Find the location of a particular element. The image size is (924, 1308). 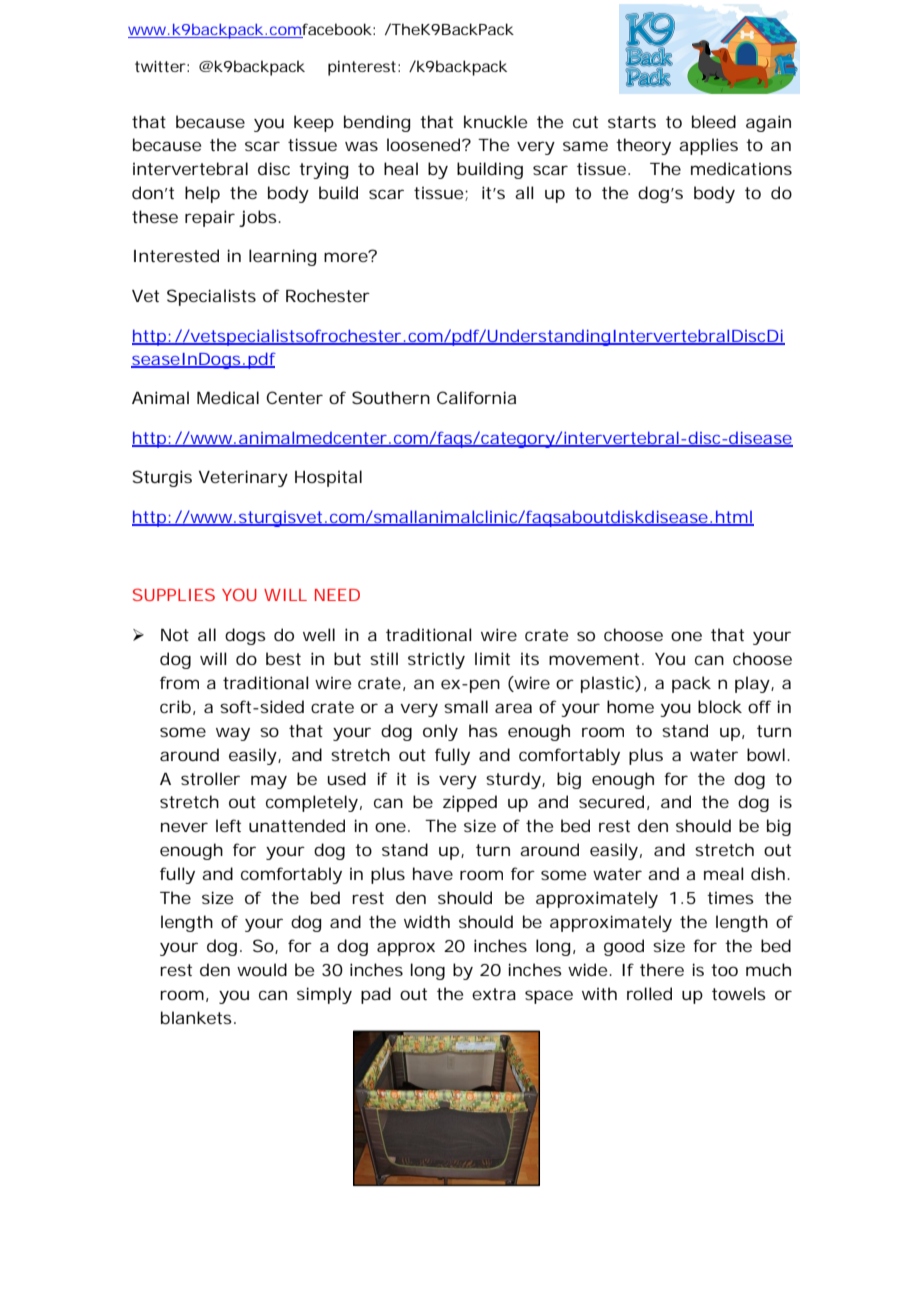

help is located at coordinates (202, 194).
